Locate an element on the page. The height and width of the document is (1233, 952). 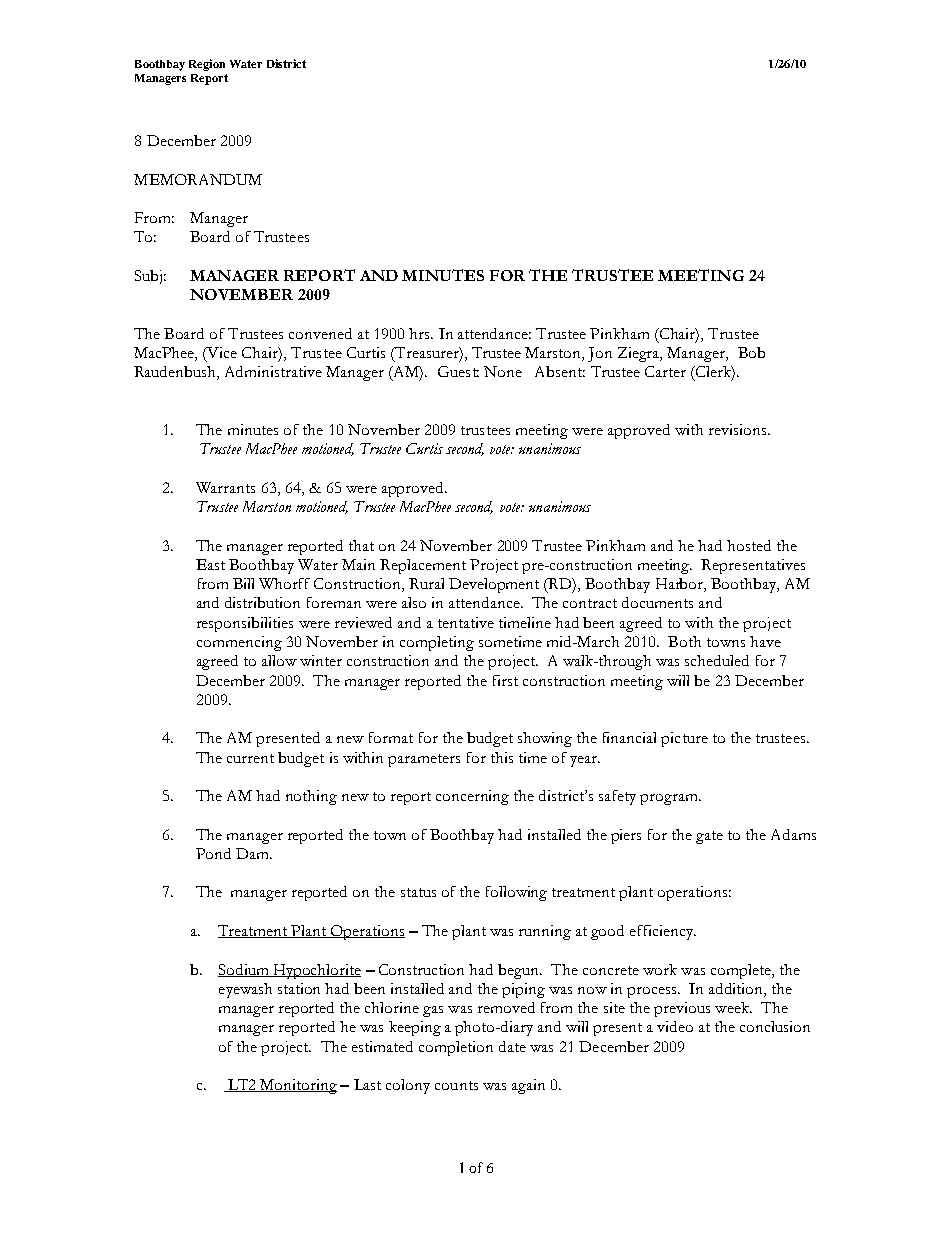
Development is located at coordinates (494, 585).
